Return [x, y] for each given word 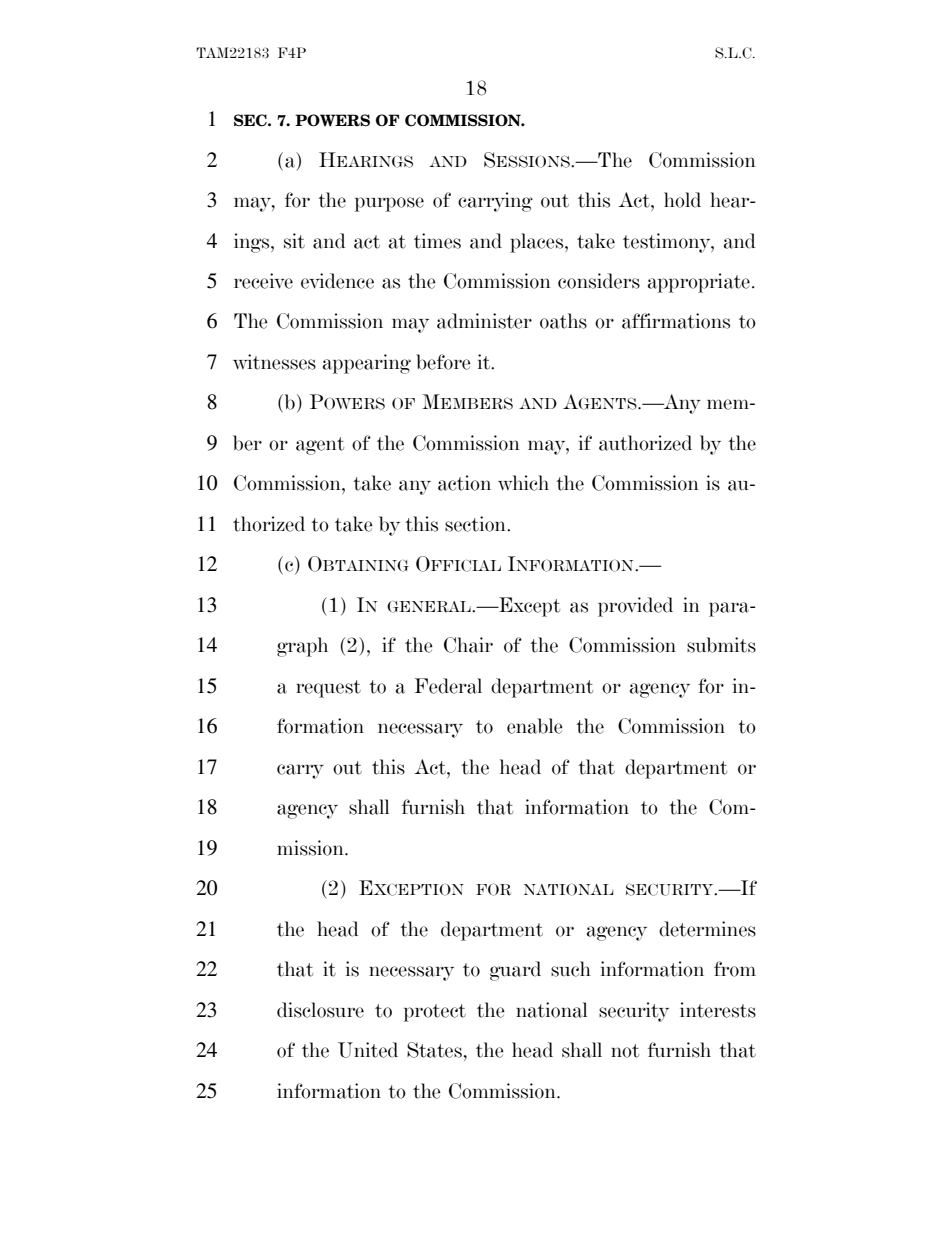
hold [682, 200]
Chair [468, 645]
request [328, 689]
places [538, 243]
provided [635, 607]
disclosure [320, 1010]
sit [294, 241]
